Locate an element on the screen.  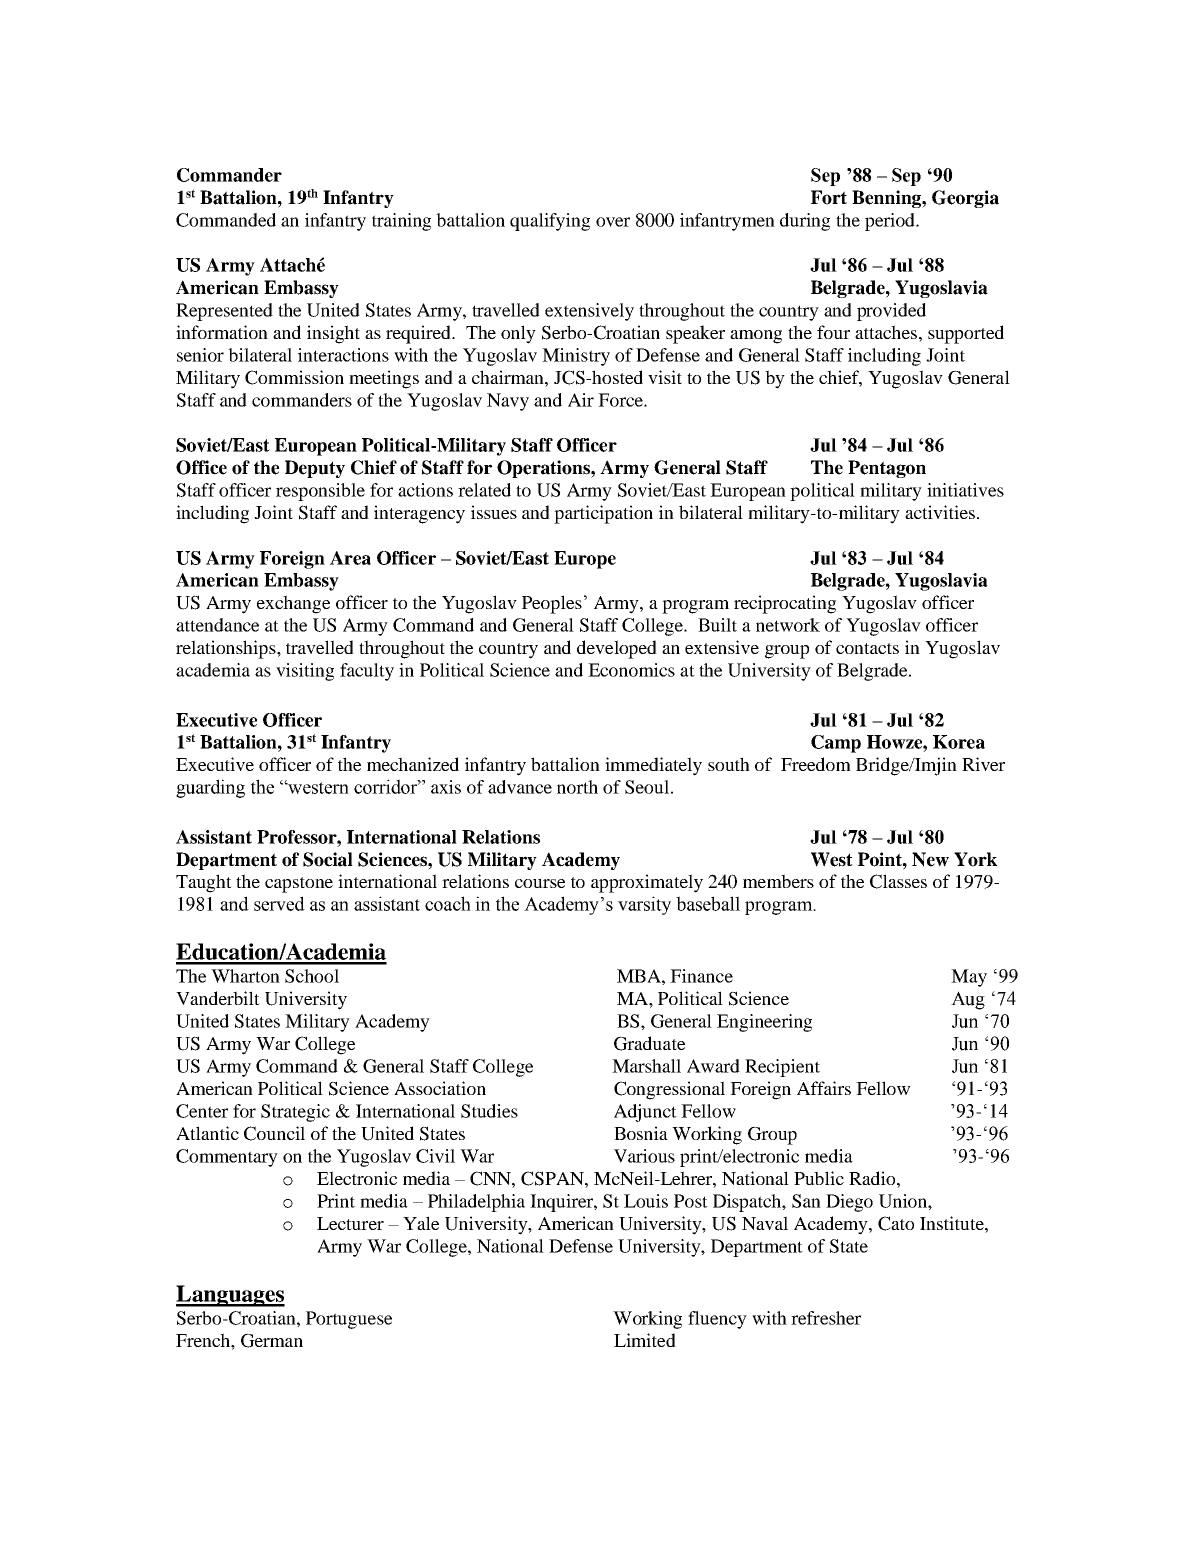
over is located at coordinates (613, 222).
